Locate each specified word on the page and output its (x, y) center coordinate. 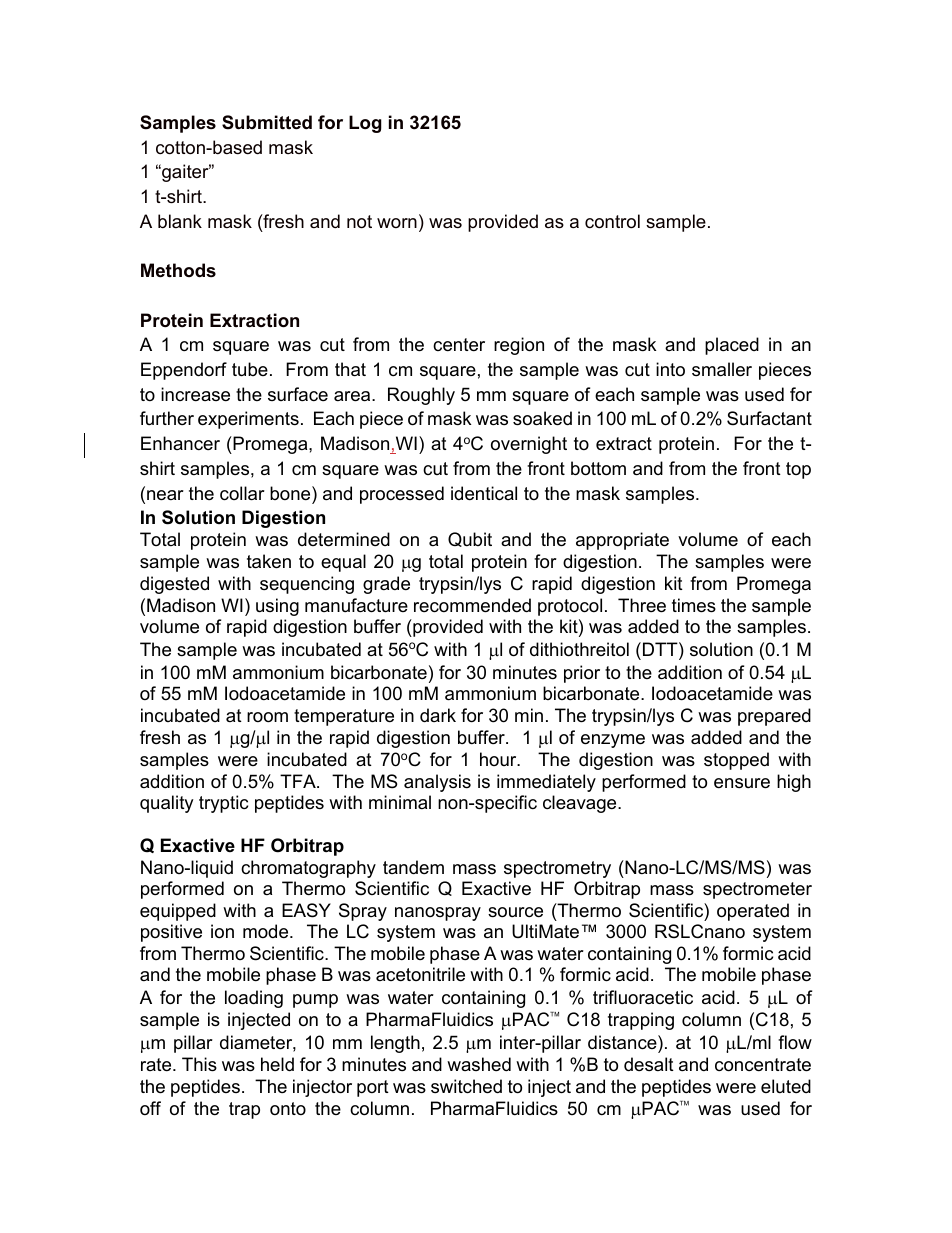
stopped (736, 761)
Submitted (267, 122)
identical (484, 493)
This (199, 1064)
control (612, 221)
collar (242, 493)
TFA (299, 781)
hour (499, 759)
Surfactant (769, 418)
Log (365, 124)
